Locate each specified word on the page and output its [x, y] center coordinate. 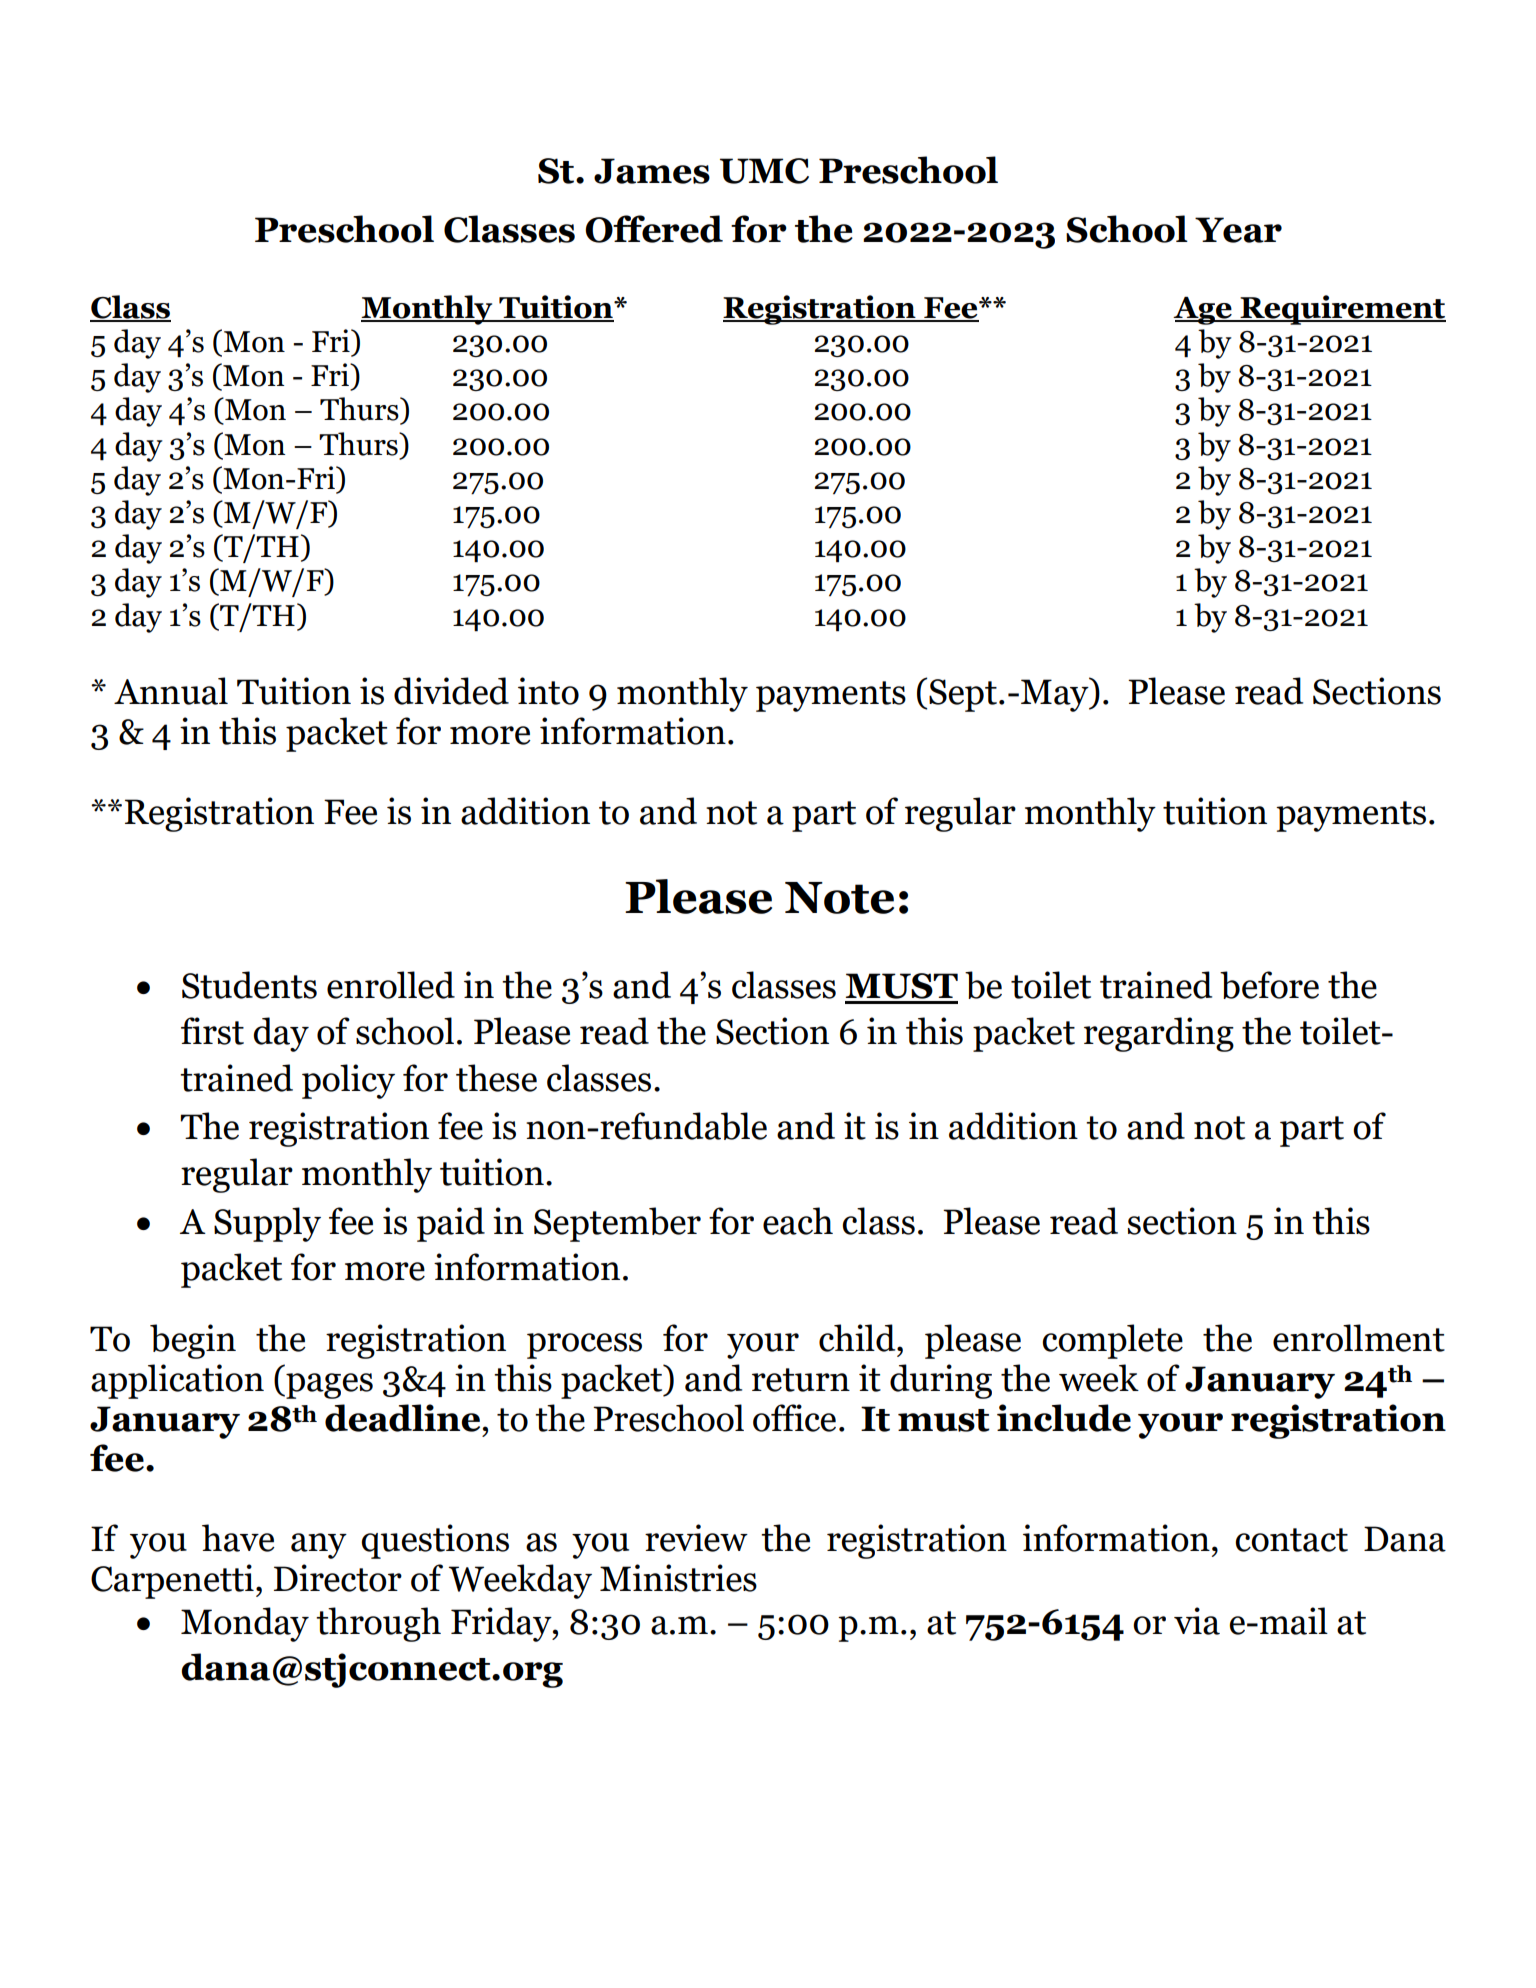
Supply [267, 1224]
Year [1238, 230]
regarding [1159, 1034]
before [1269, 985]
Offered [654, 229]
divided [451, 691]
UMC [764, 171]
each [798, 1221]
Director [338, 1578]
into [548, 691]
